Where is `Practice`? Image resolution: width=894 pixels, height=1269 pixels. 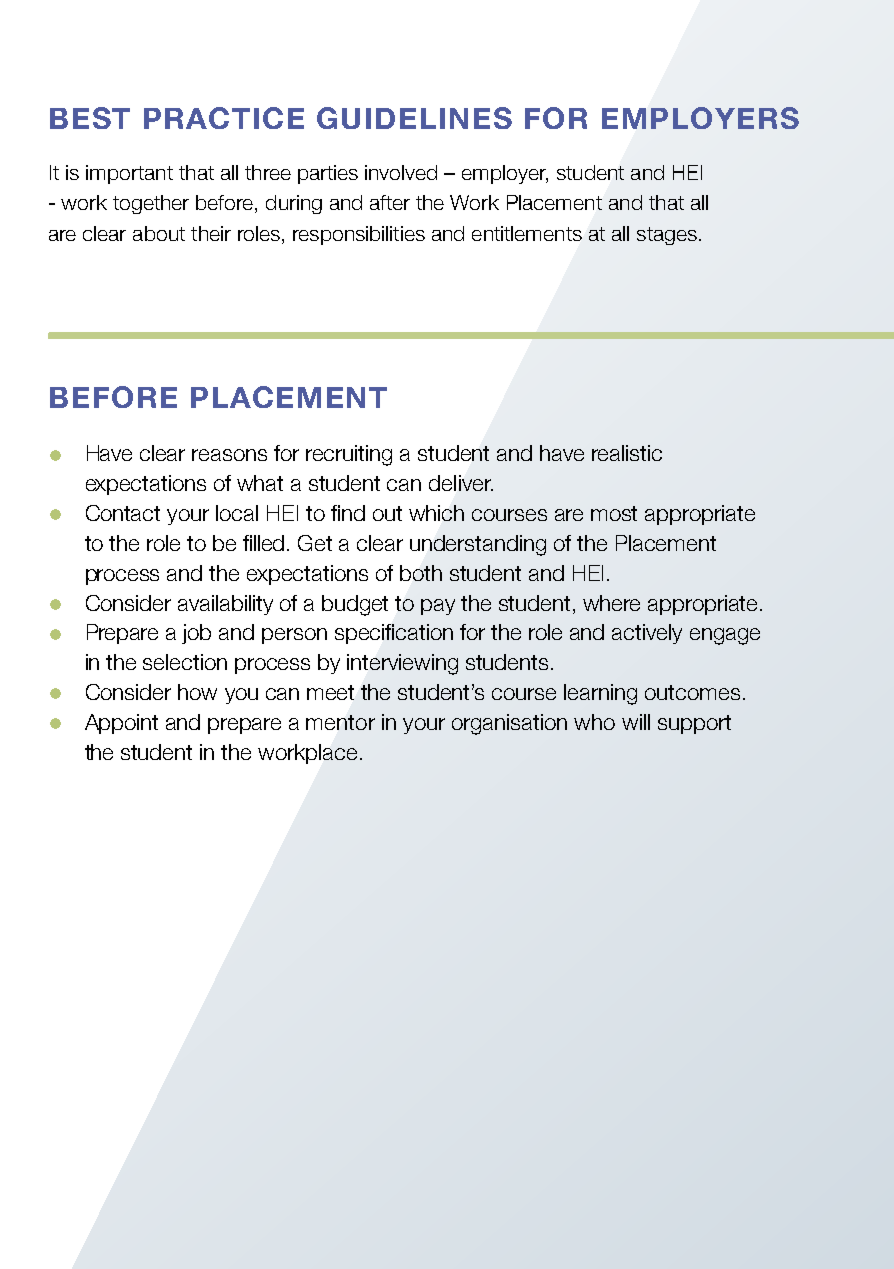
Practice is located at coordinates (224, 118).
